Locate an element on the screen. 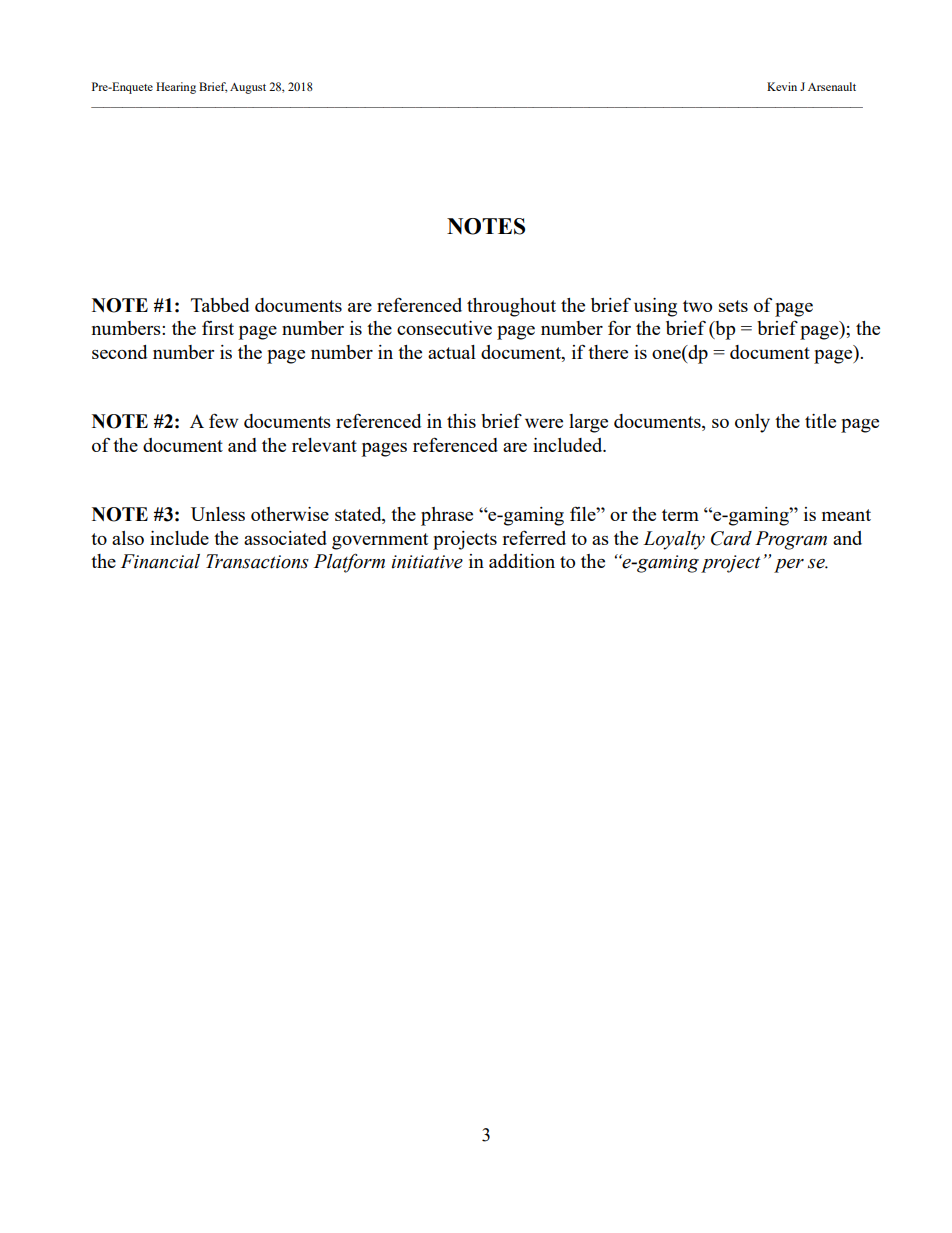 Image resolution: width=952 pixels, height=1233 pixels. August is located at coordinates (248, 88).
